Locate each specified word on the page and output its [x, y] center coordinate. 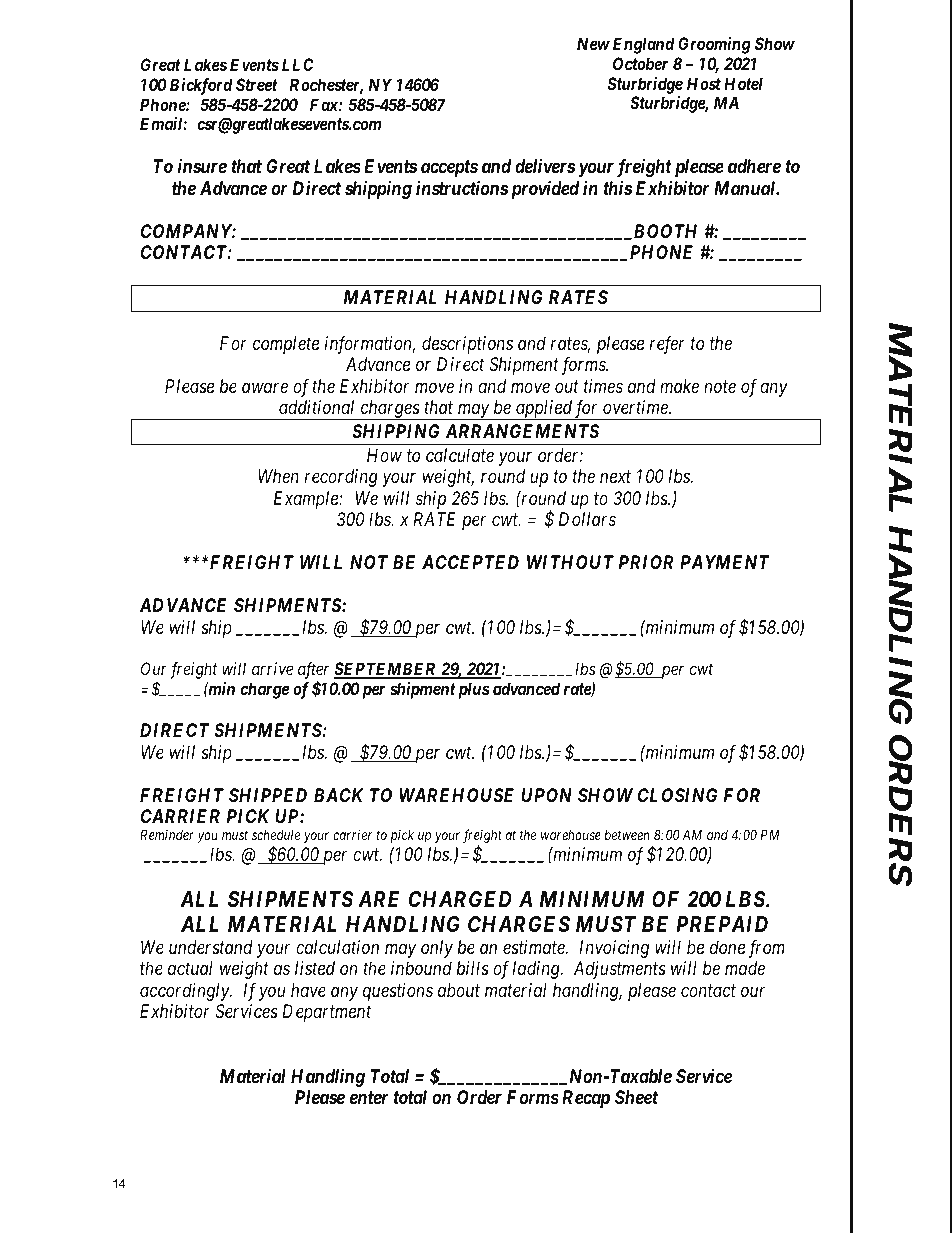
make [679, 386]
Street [257, 84]
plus [472, 690]
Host [704, 83]
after [313, 672]
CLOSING [677, 795]
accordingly [185, 992]
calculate [460, 455]
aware [265, 387]
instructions [462, 187]
